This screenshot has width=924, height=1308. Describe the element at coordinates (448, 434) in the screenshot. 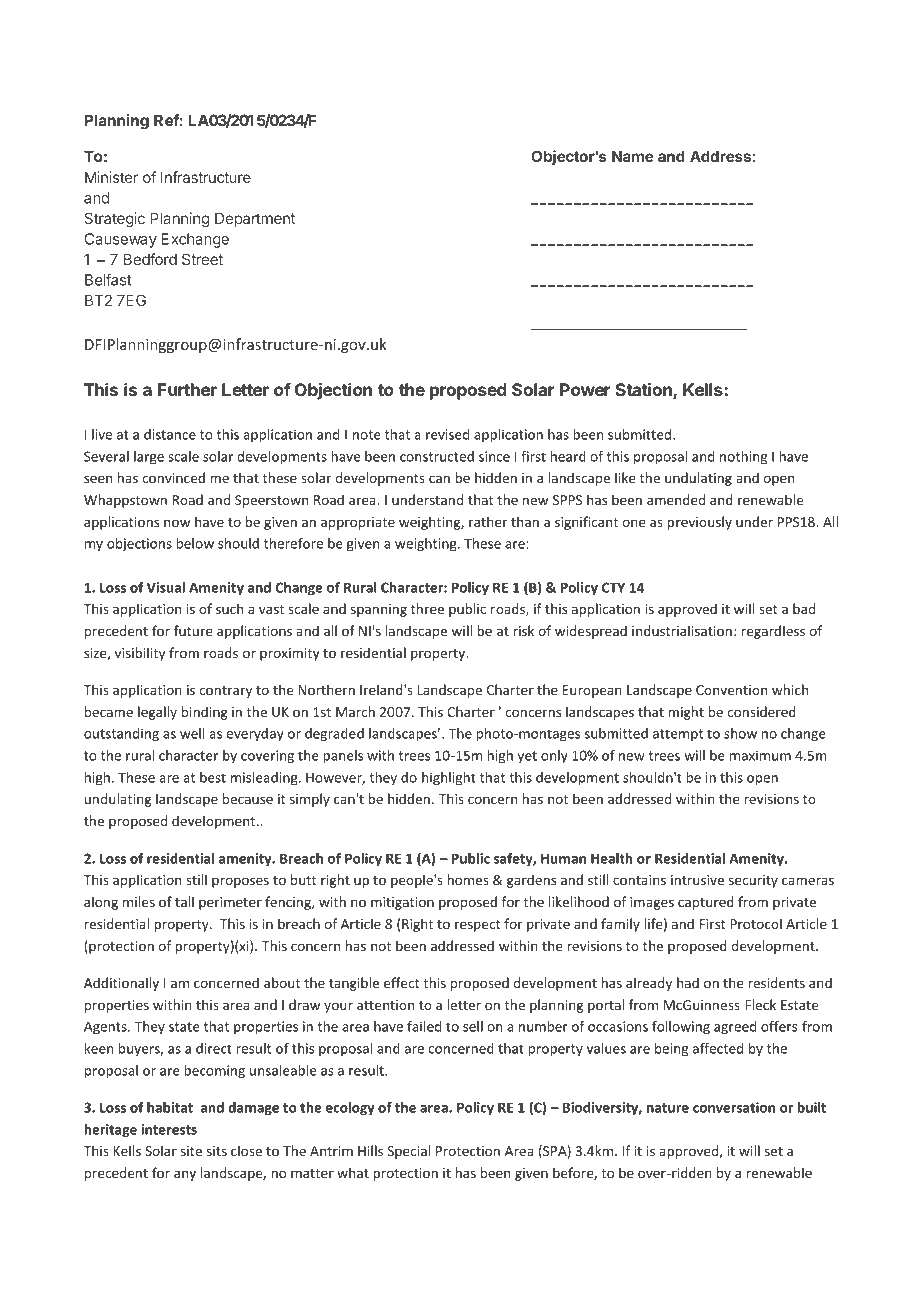

I see `revised` at that location.
